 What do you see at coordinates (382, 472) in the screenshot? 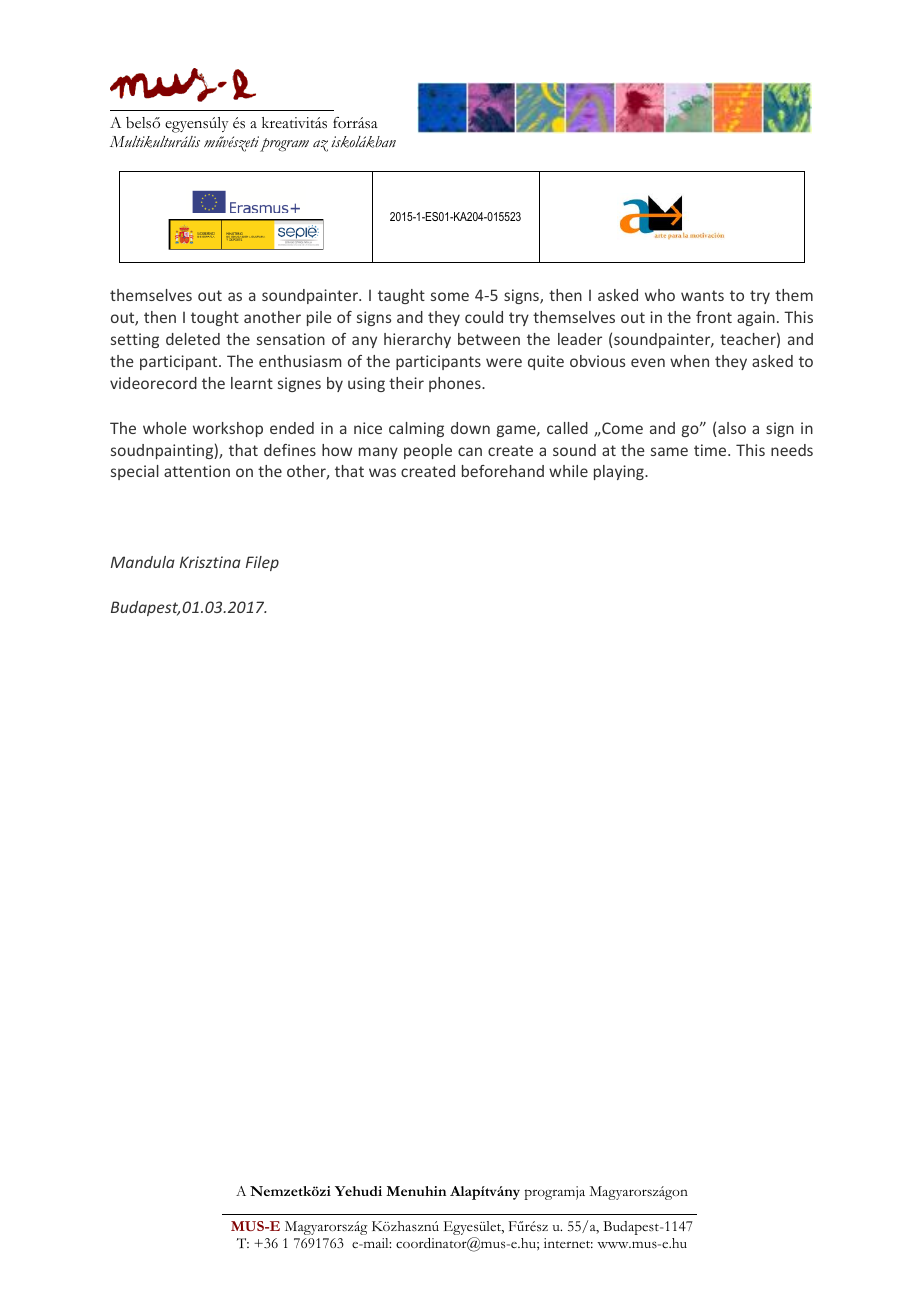
I see `was` at bounding box center [382, 472].
